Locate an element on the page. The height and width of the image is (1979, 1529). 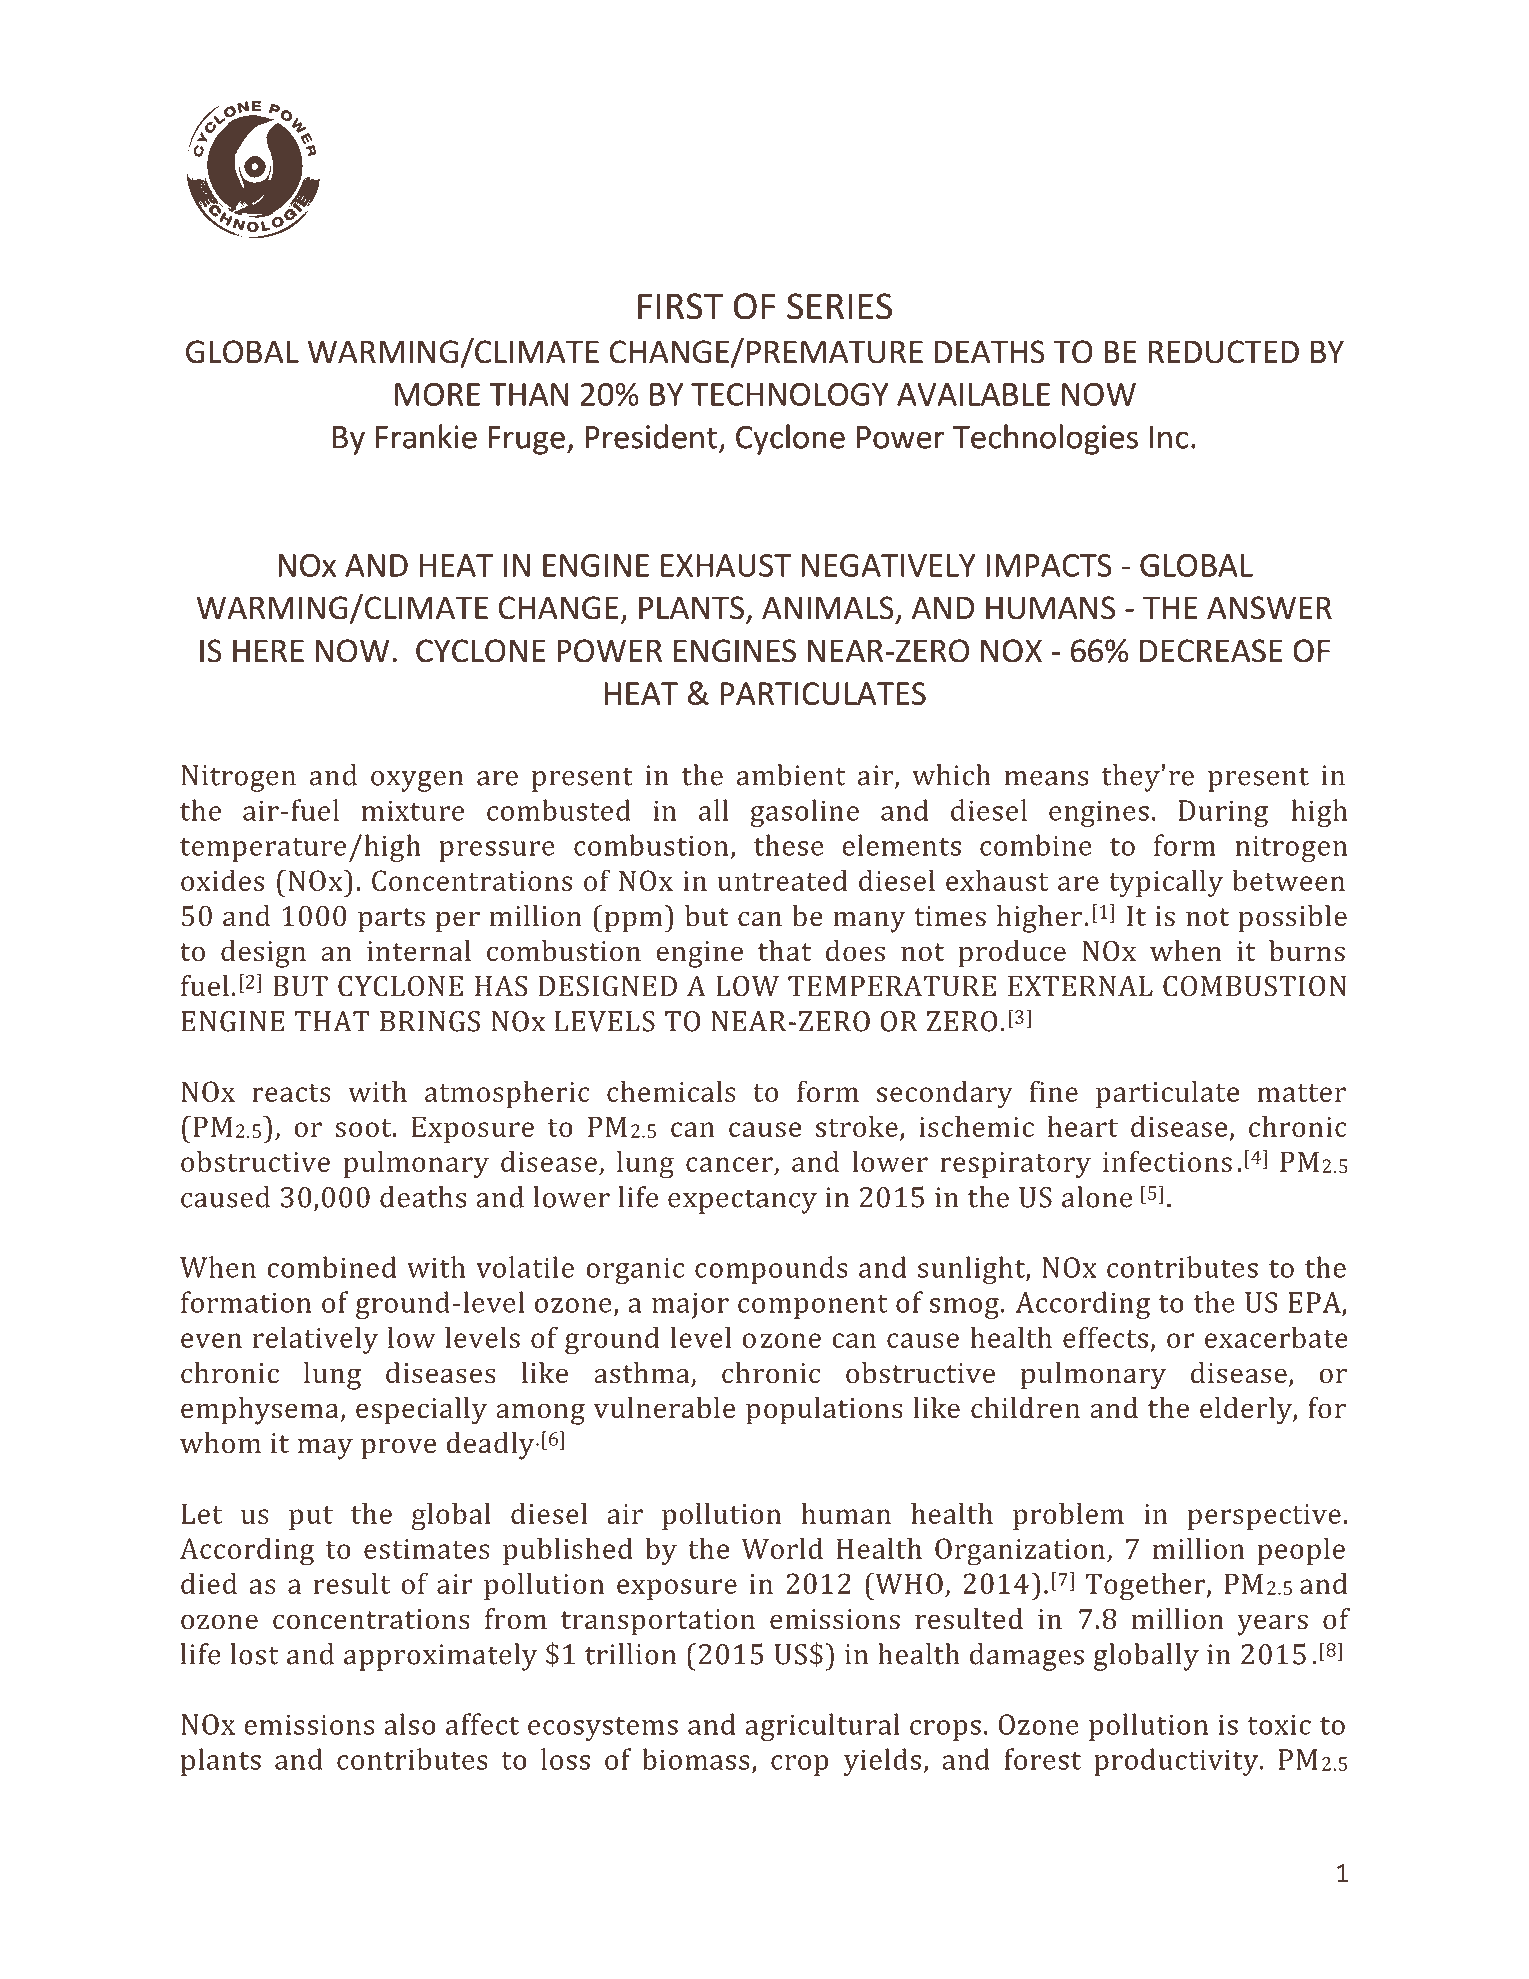
BRINGS is located at coordinates (430, 1021).
